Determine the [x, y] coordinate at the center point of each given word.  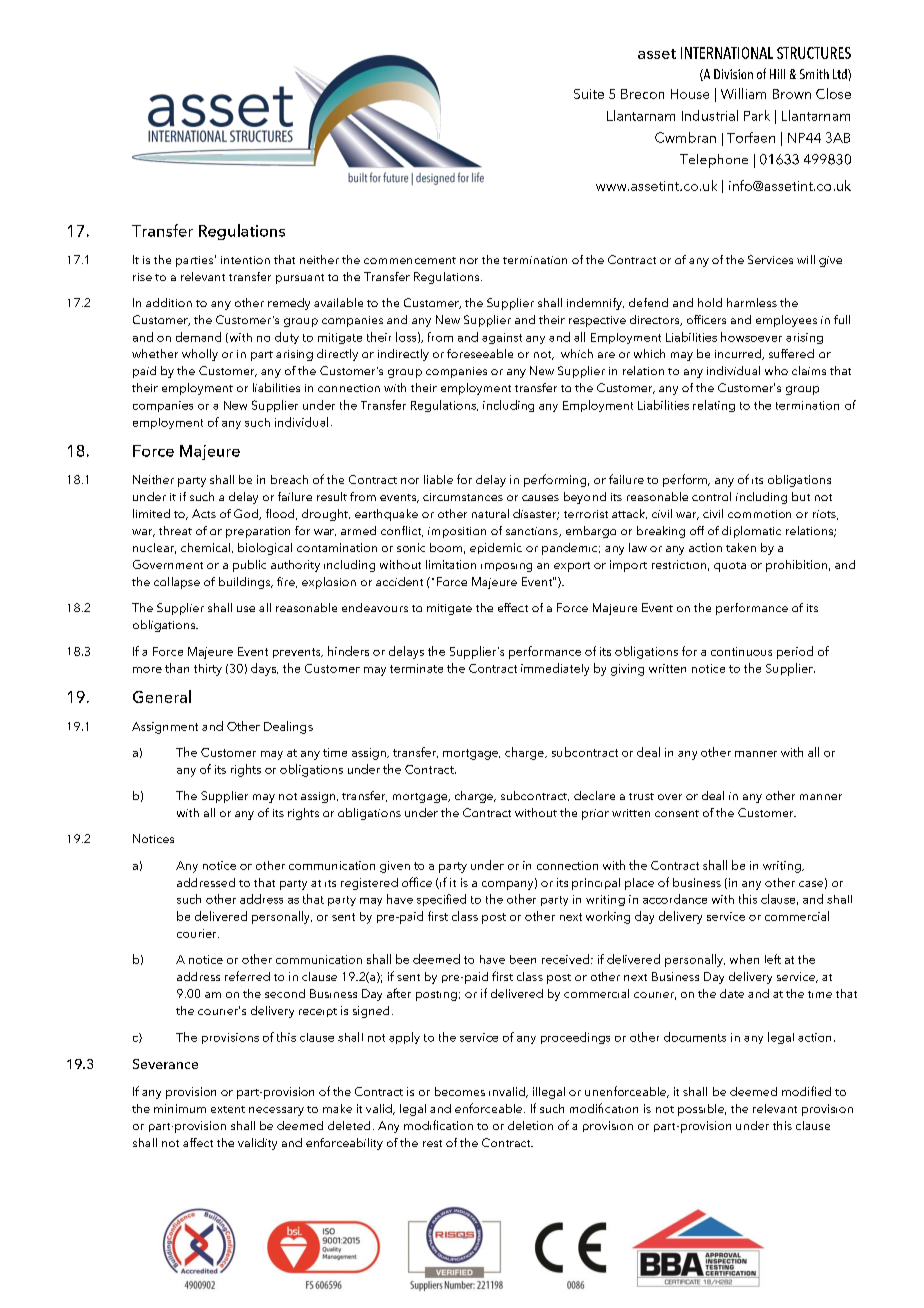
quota [730, 567]
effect [513, 607]
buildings [245, 583]
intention [245, 260]
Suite [589, 94]
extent [228, 1109]
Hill [777, 74]
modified [806, 1091]
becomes [460, 1091]
